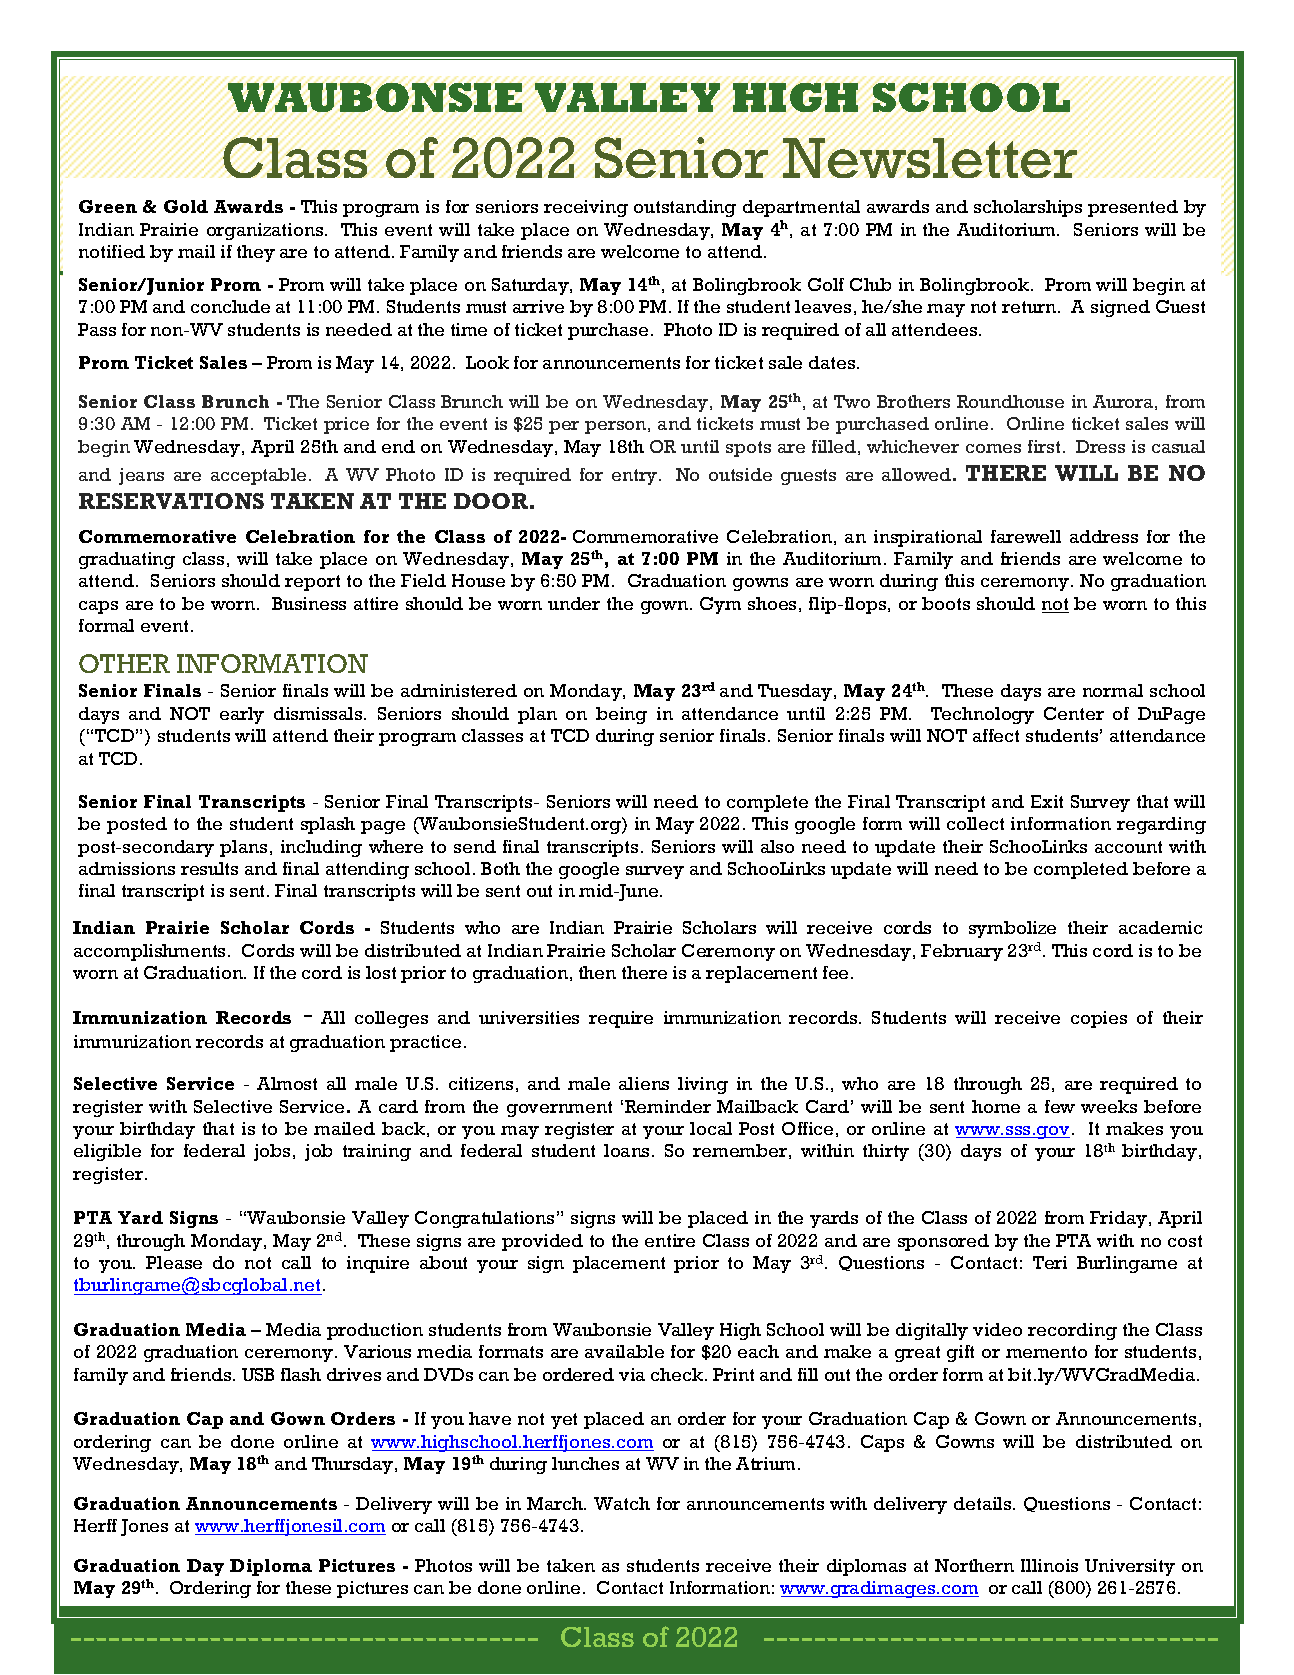  Describe the element at coordinates (309, 603) in the screenshot. I see `Business` at that location.
